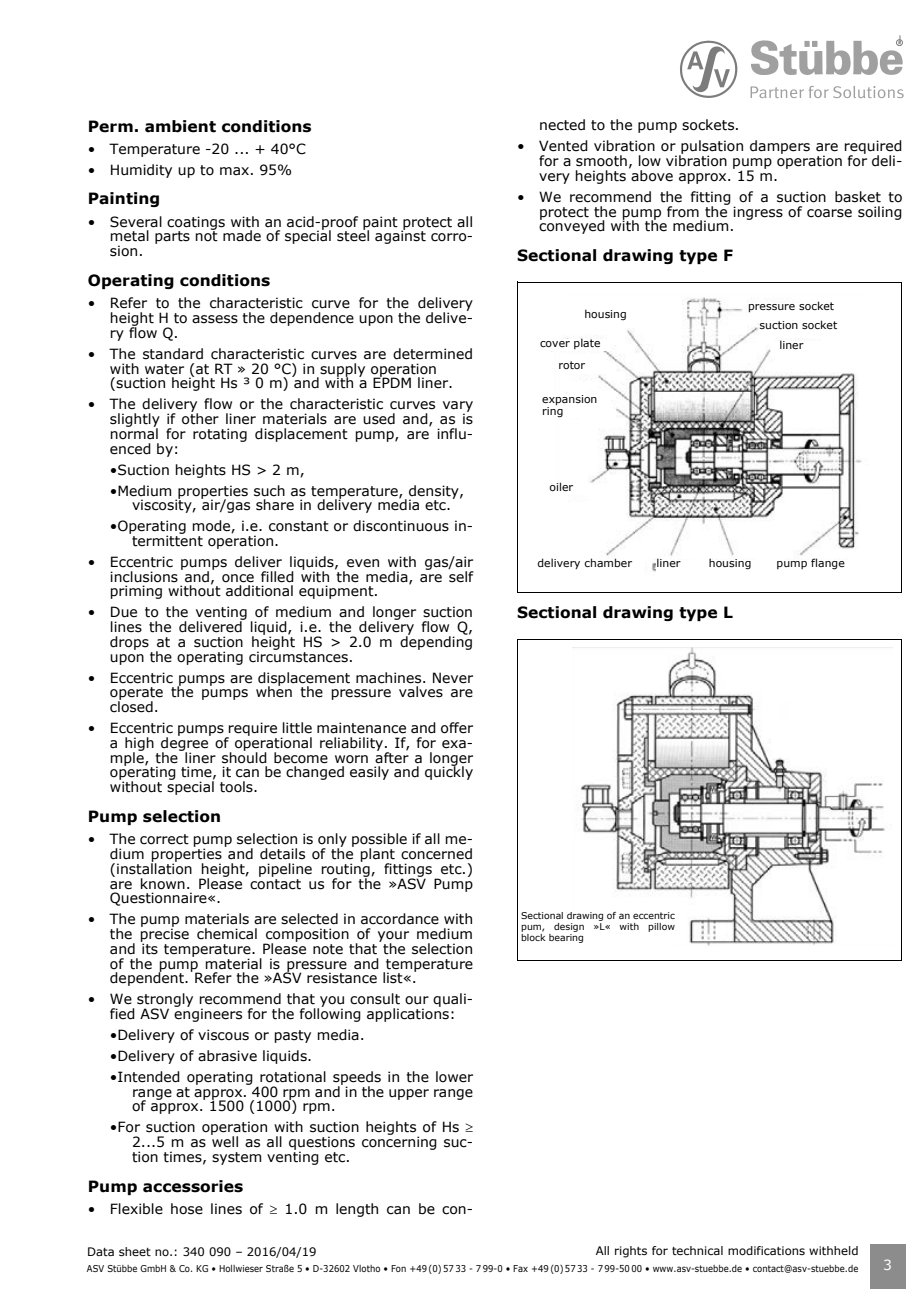  I want to click on dampers, so click(780, 147).
